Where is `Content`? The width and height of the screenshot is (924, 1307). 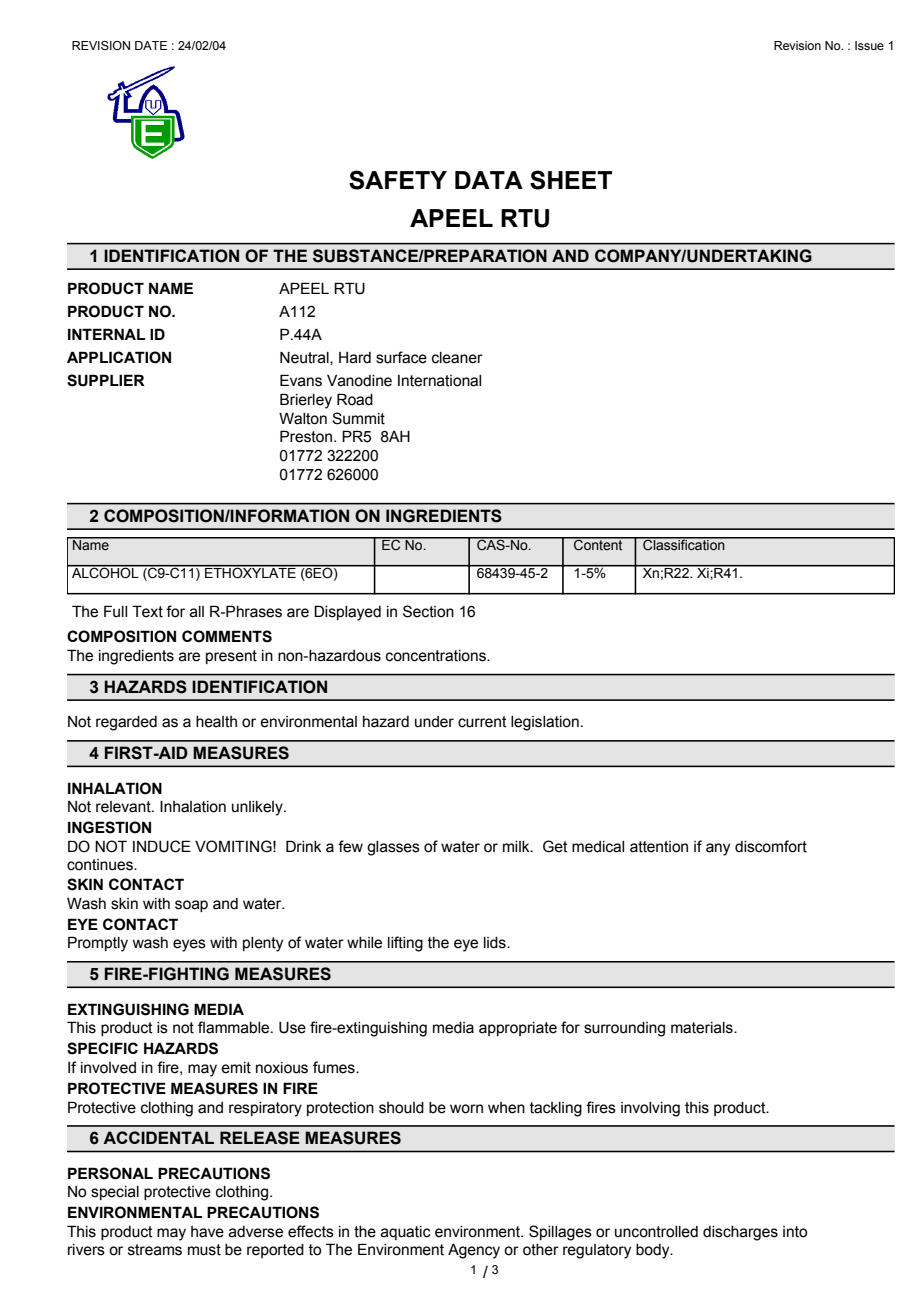 Content is located at coordinates (598, 544).
